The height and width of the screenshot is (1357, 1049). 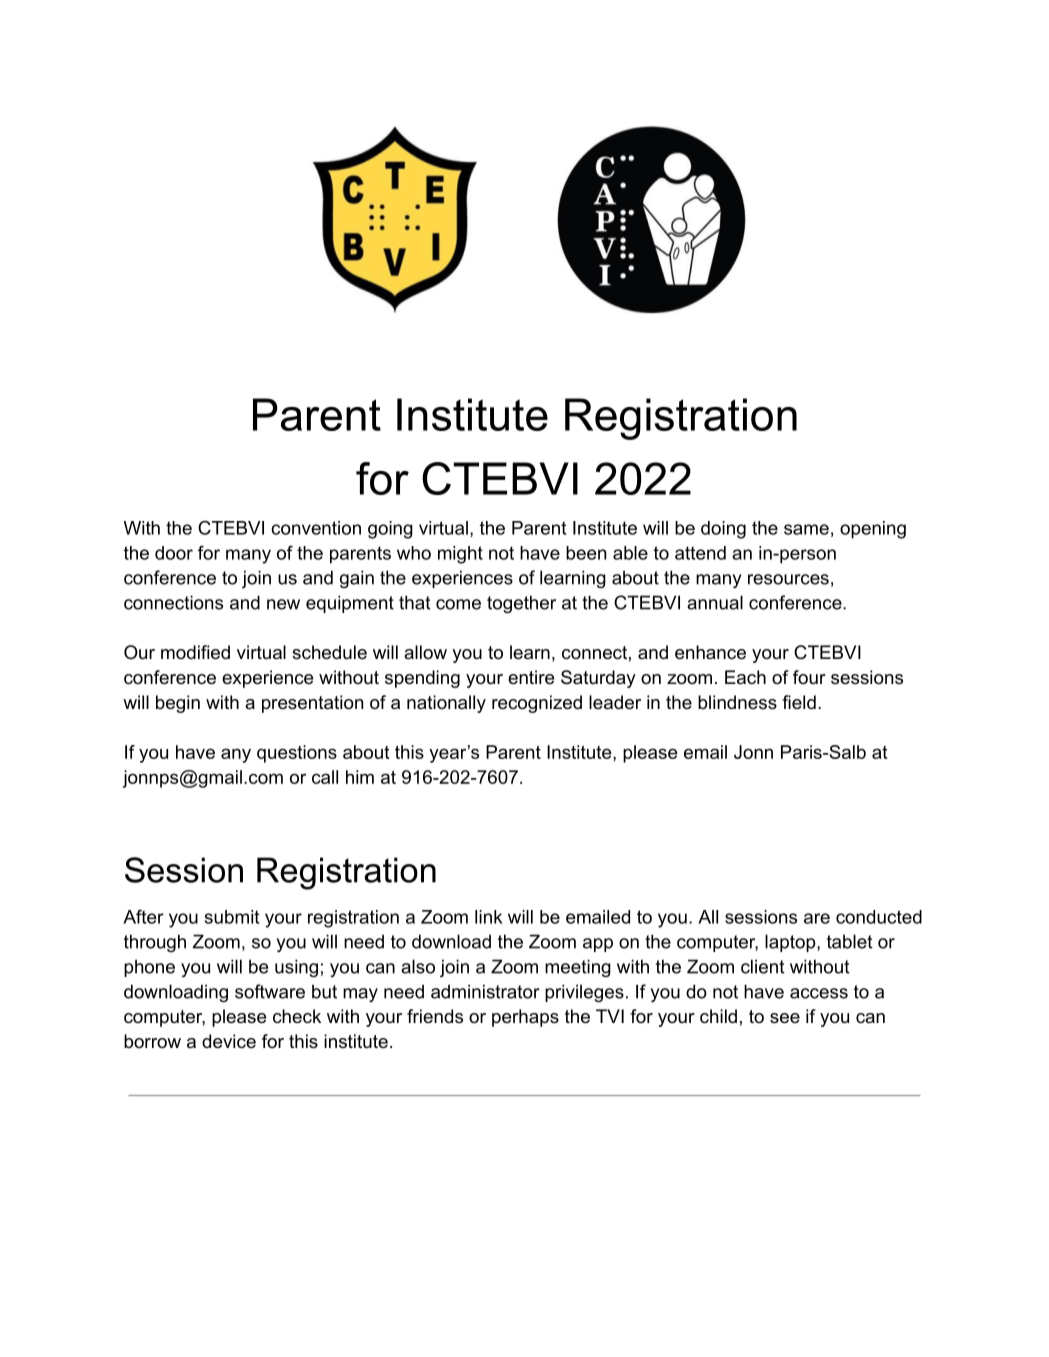 I want to click on same, so click(x=806, y=529).
